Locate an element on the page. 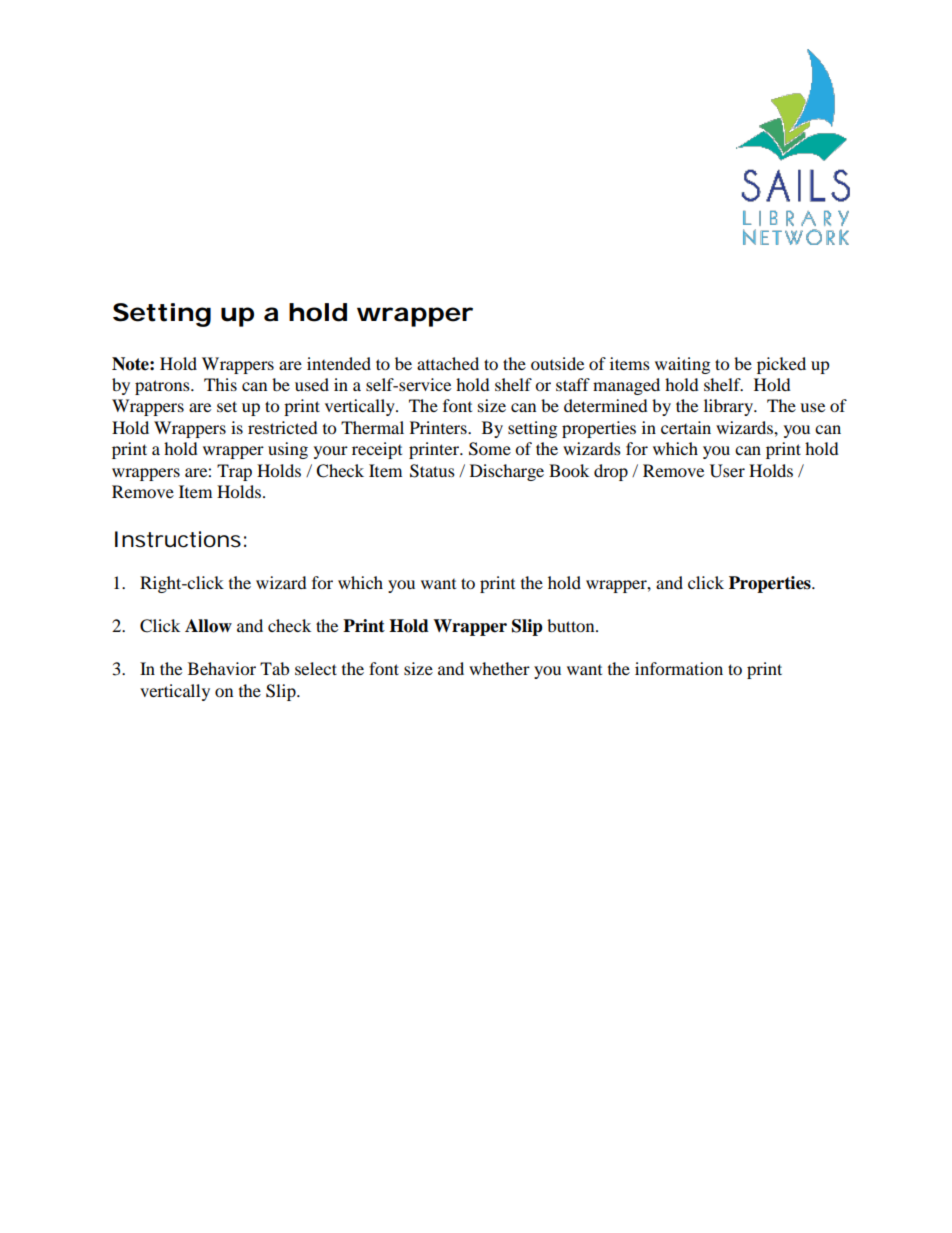 The height and width of the page is (1233, 952). Allow is located at coordinates (208, 626).
